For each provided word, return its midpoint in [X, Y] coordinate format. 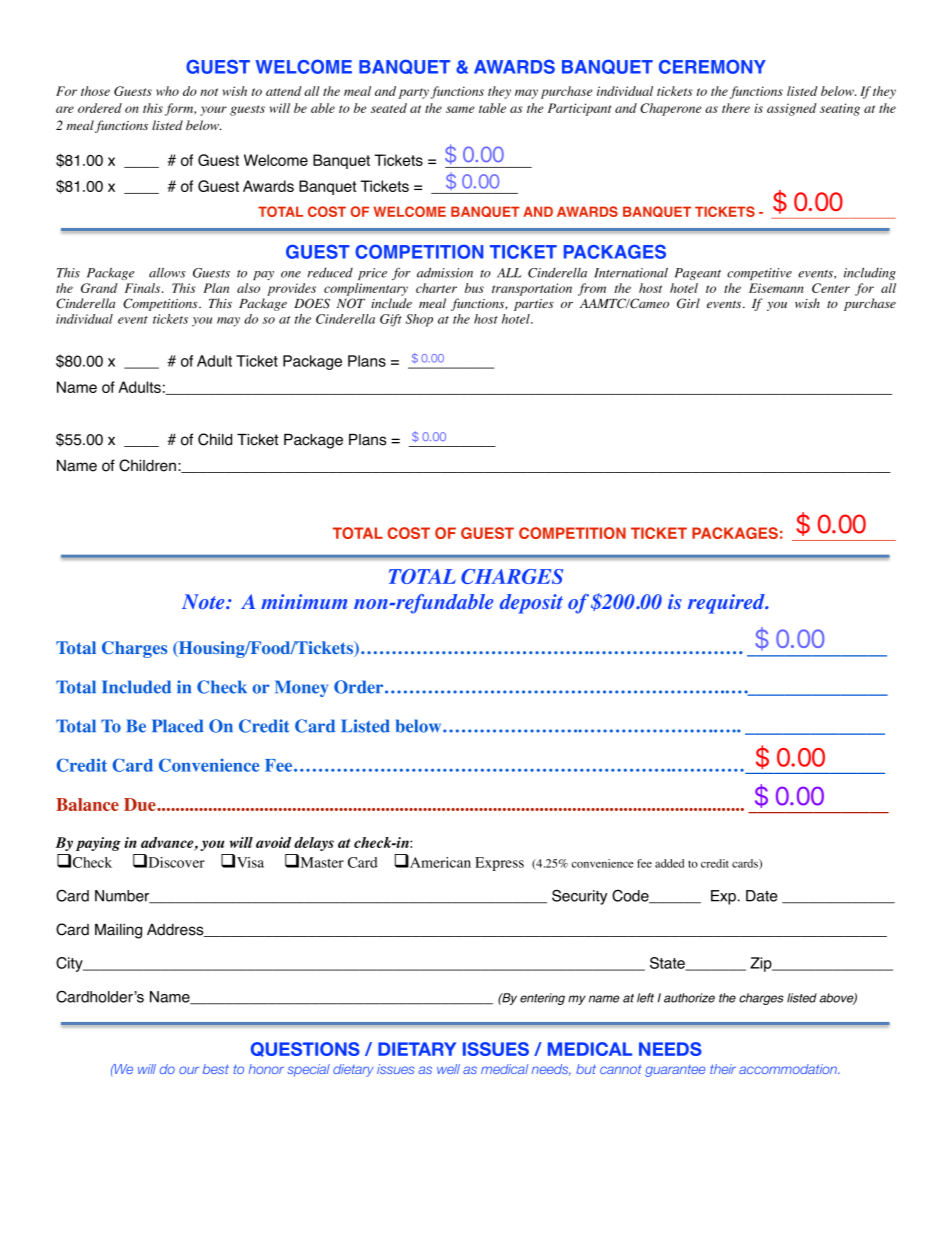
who [168, 91]
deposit [531, 604]
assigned [792, 109]
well [448, 1069]
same [460, 109]
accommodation [789, 1069]
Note [204, 601]
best [216, 1069]
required [727, 604]
